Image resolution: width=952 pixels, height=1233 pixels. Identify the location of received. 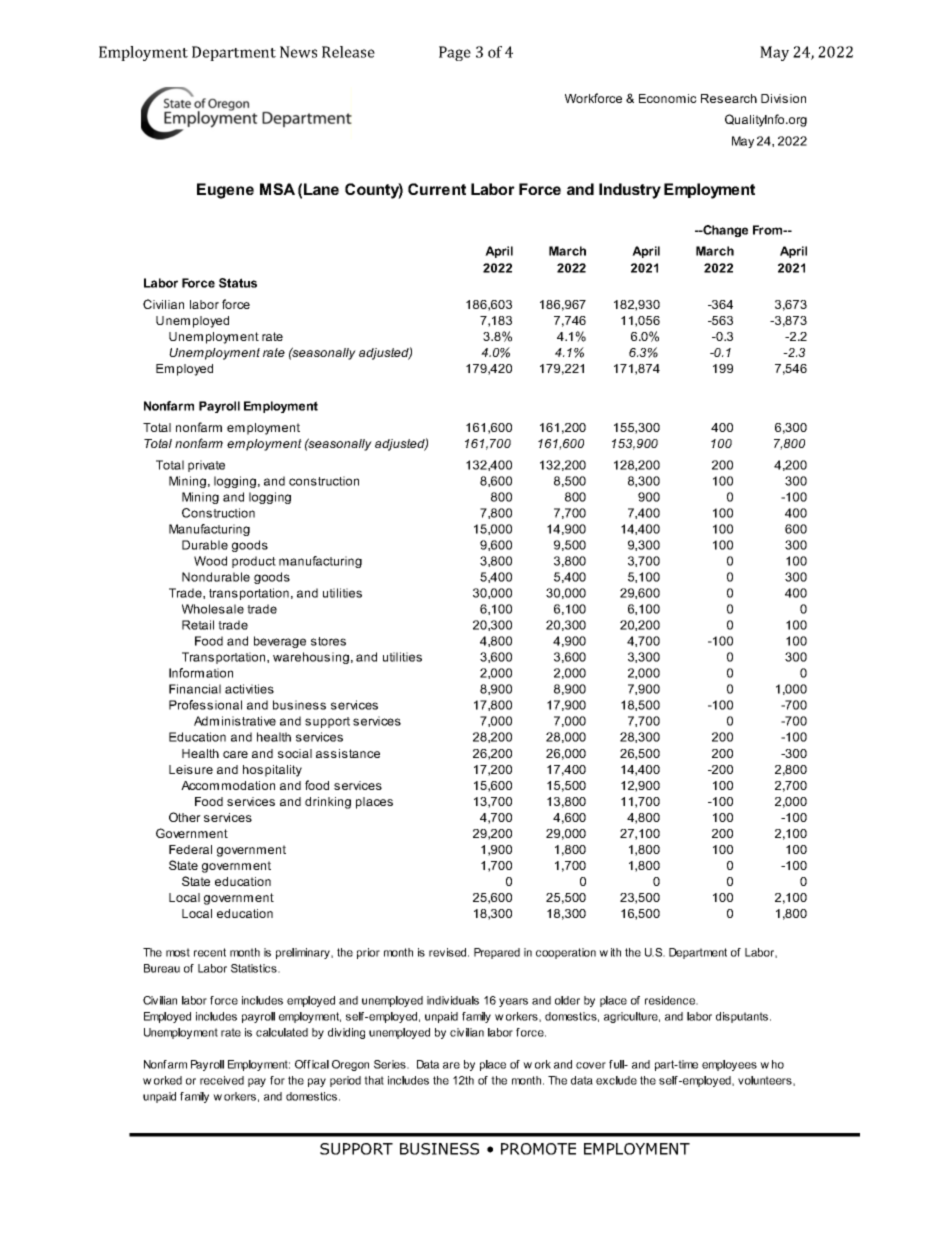
(222, 1080).
